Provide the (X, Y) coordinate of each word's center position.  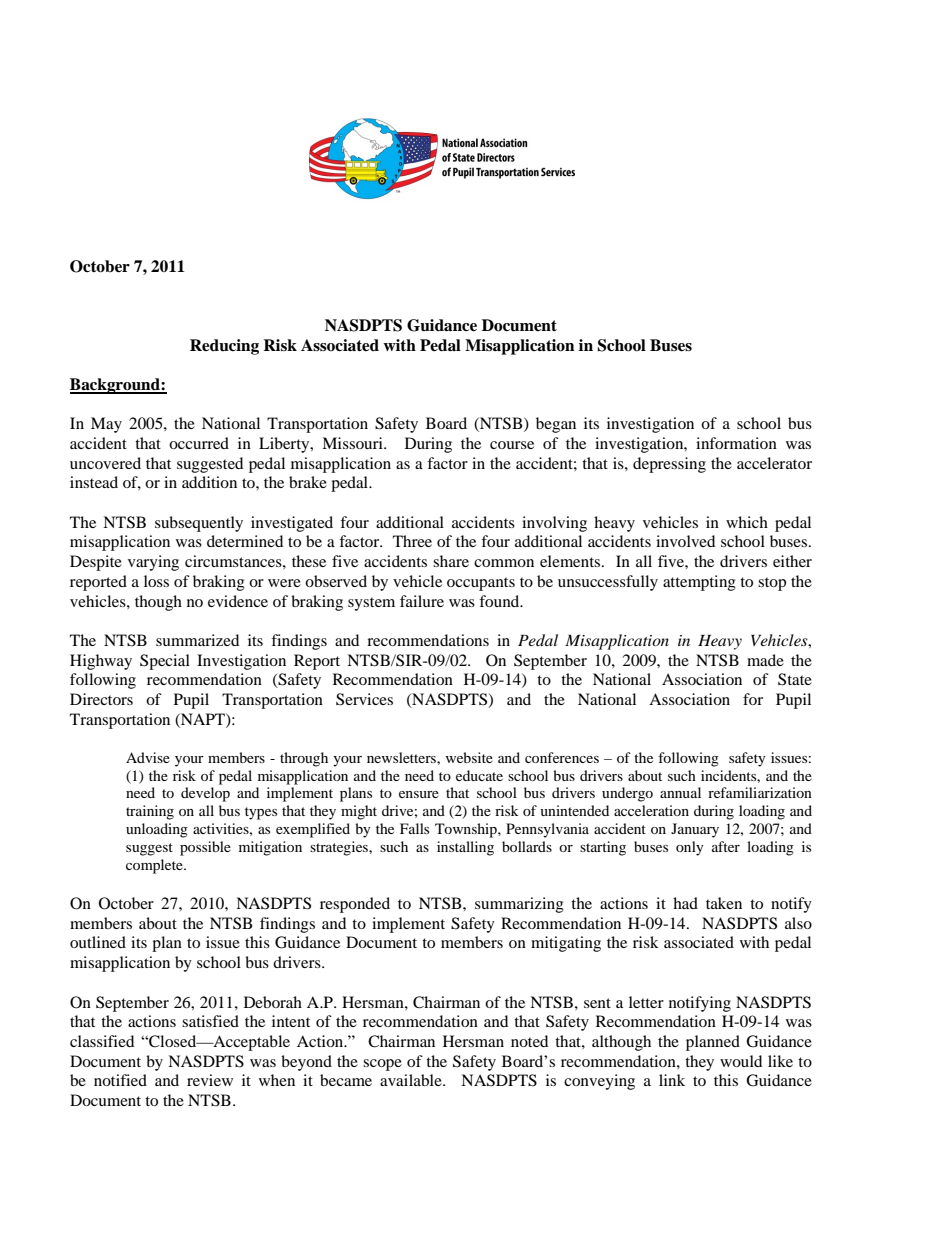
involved (685, 541)
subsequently (199, 524)
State (795, 679)
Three (412, 541)
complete (155, 866)
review (210, 1080)
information (736, 443)
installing (465, 848)
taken (724, 903)
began (556, 425)
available (412, 1080)
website (469, 757)
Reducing (224, 347)
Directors (101, 699)
